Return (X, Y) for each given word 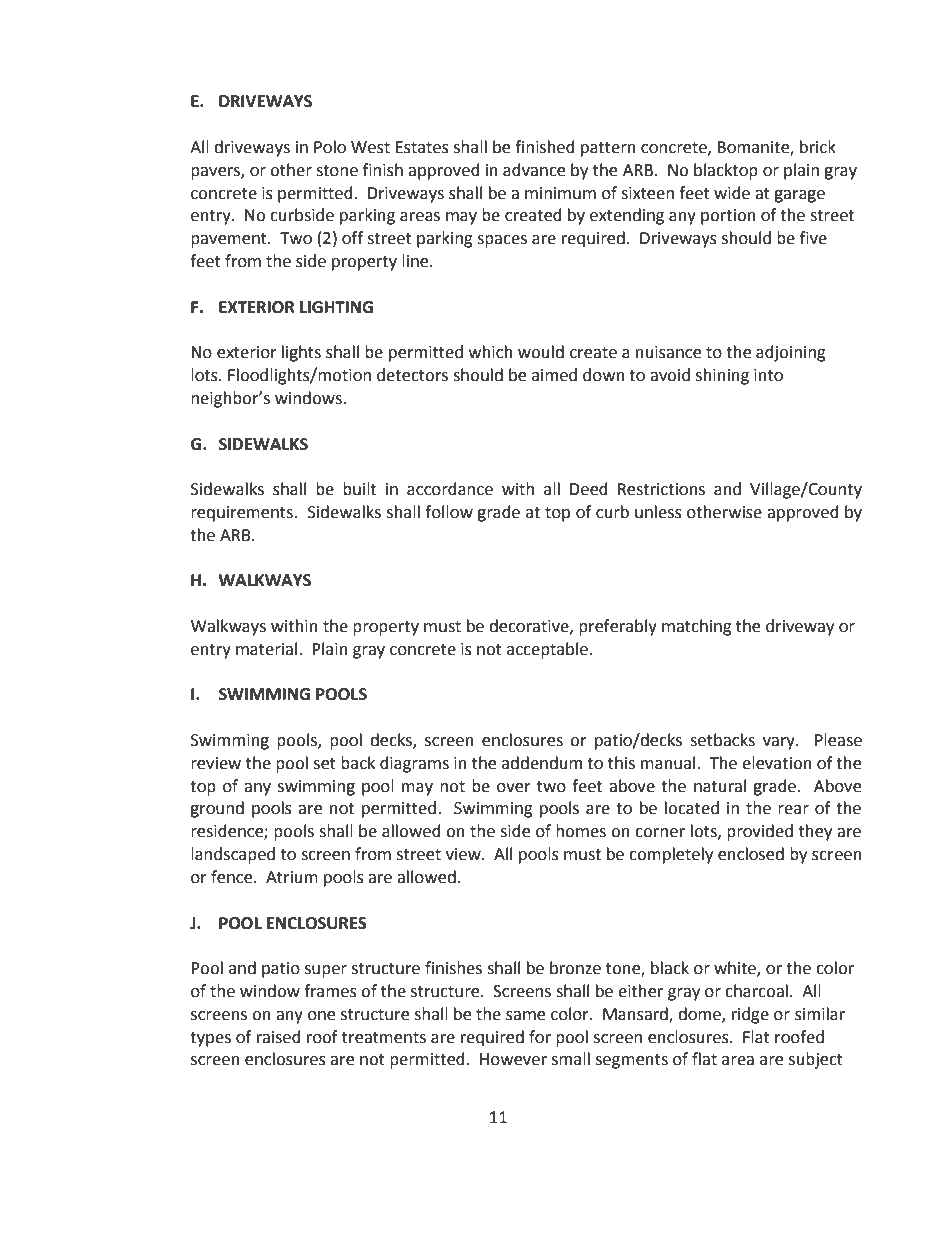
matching (697, 627)
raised (279, 1037)
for (540, 1037)
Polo (330, 147)
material (266, 649)
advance (534, 170)
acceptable (548, 650)
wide (732, 193)
